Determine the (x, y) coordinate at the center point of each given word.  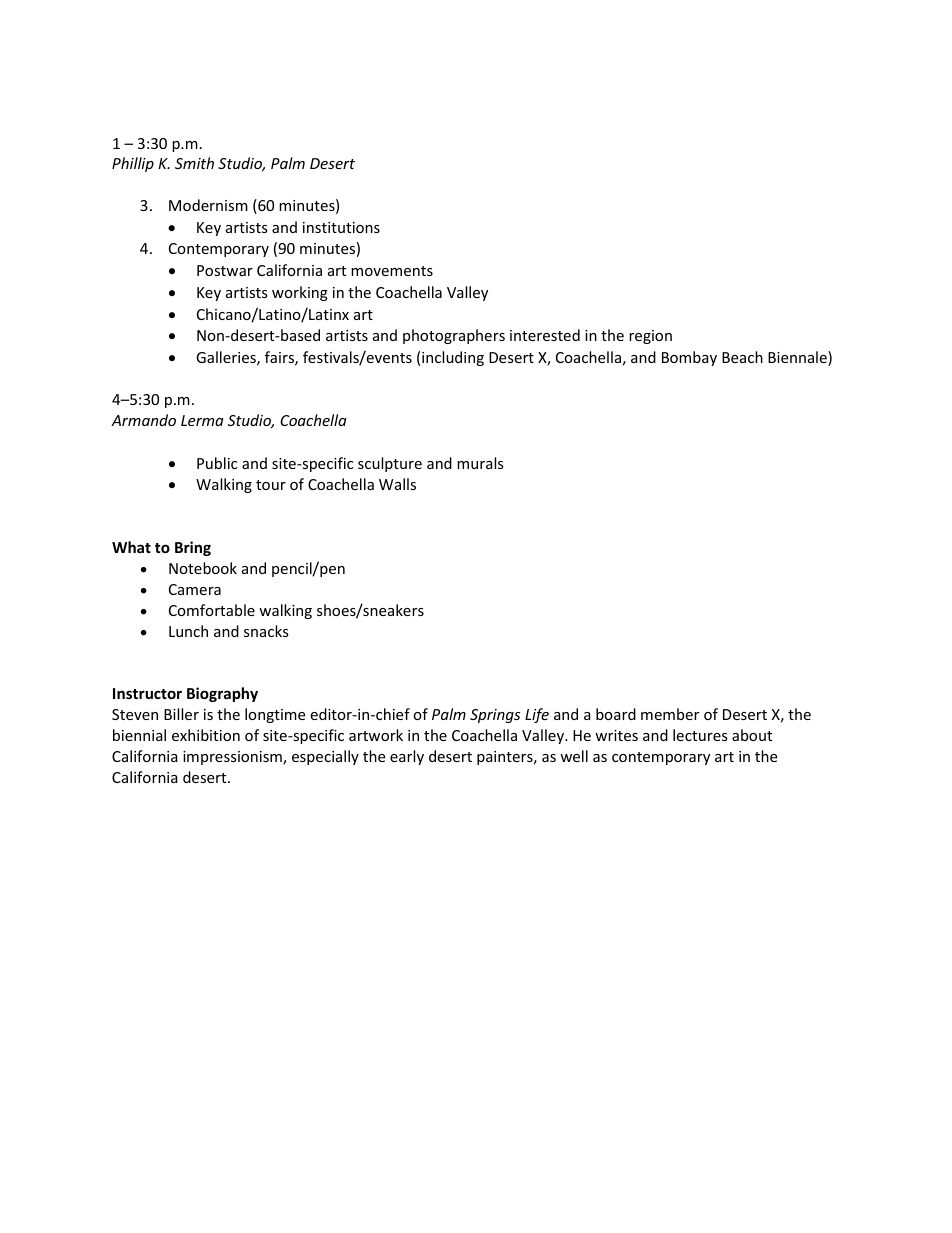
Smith (194, 163)
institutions (341, 227)
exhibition (206, 735)
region (650, 337)
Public (217, 463)
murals (480, 463)
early (407, 757)
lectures (700, 735)
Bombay (689, 358)
